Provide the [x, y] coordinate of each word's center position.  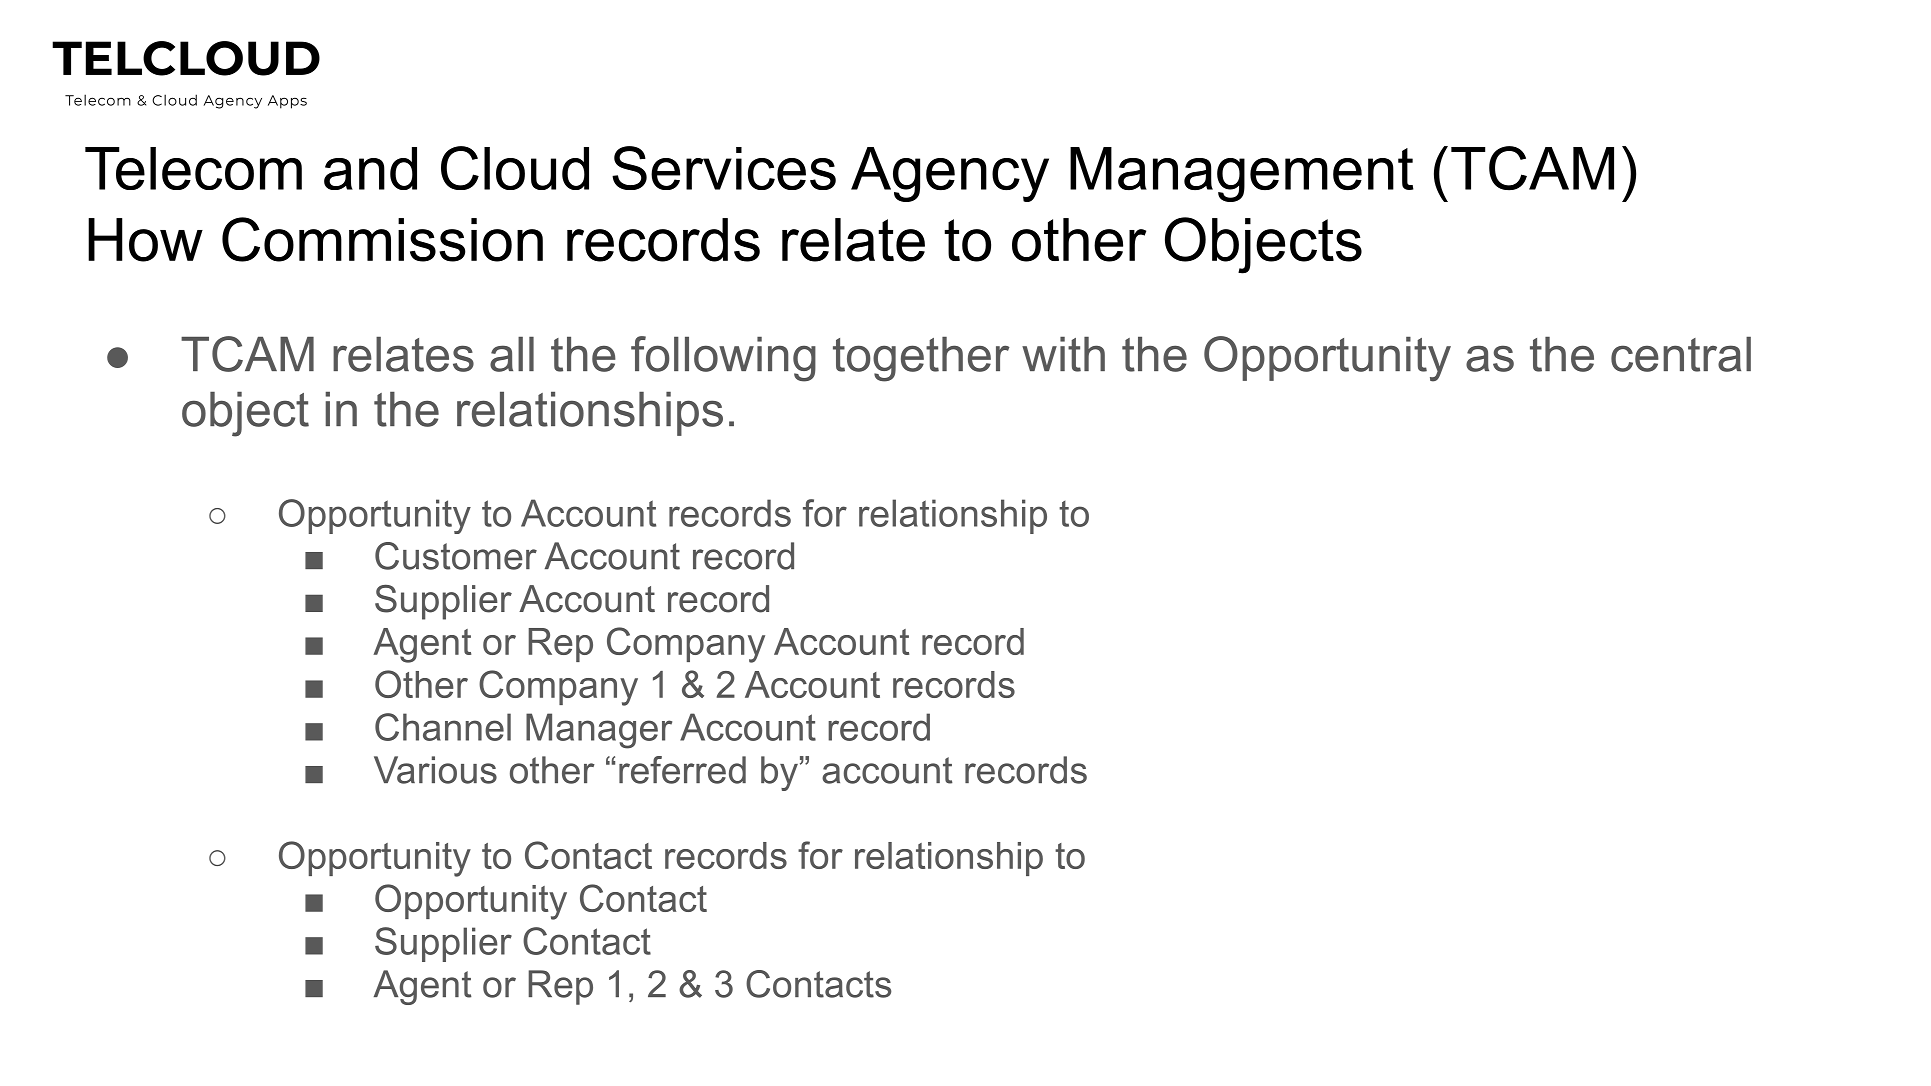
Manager [599, 731]
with [1063, 354]
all [512, 354]
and [370, 168]
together [921, 359]
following [723, 359]
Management [1242, 174]
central [1681, 354]
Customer [456, 556]
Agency [950, 174]
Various [435, 770]
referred [682, 770]
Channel [443, 727]
